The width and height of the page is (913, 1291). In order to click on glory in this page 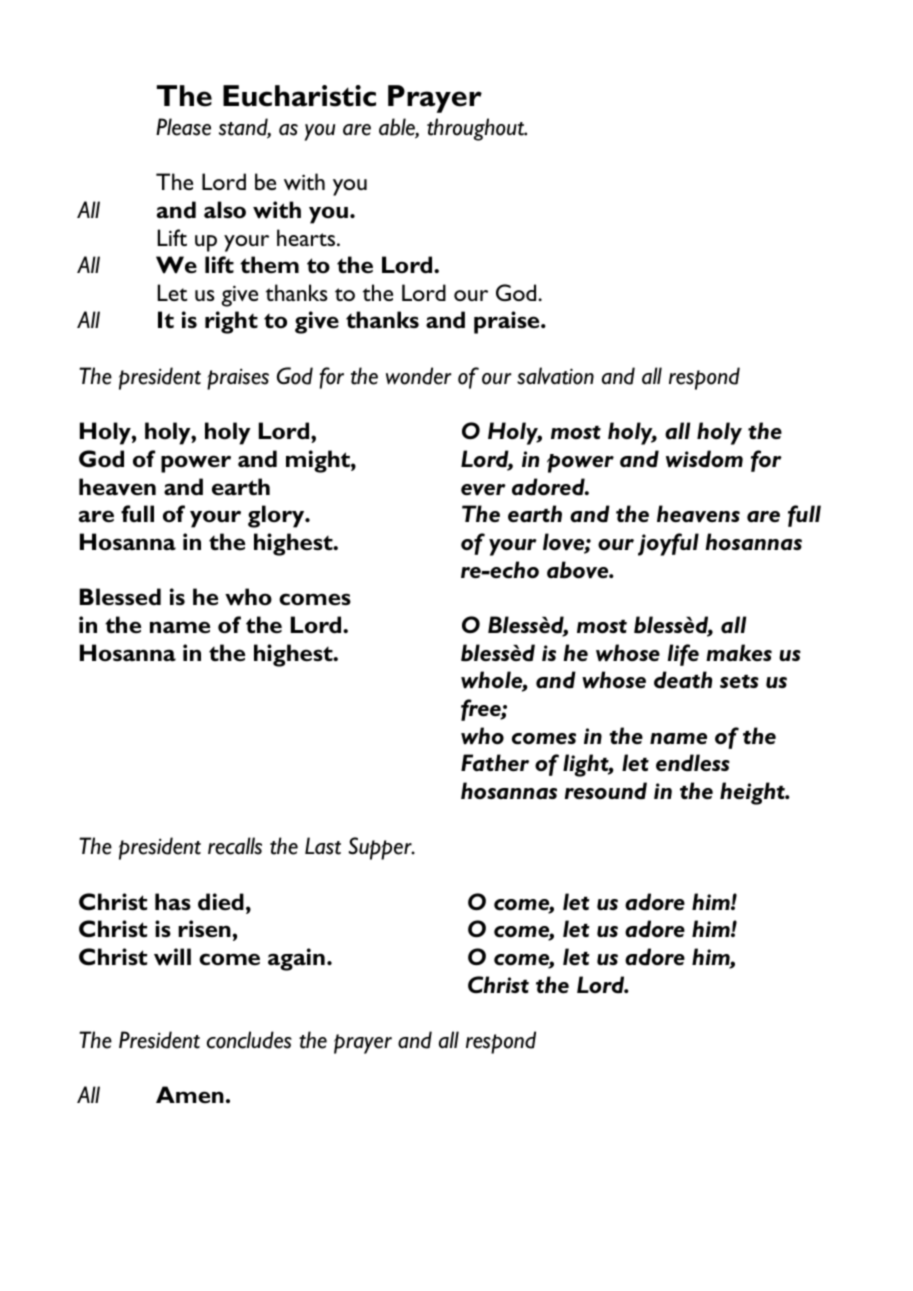, I will do `click(277, 516)`.
